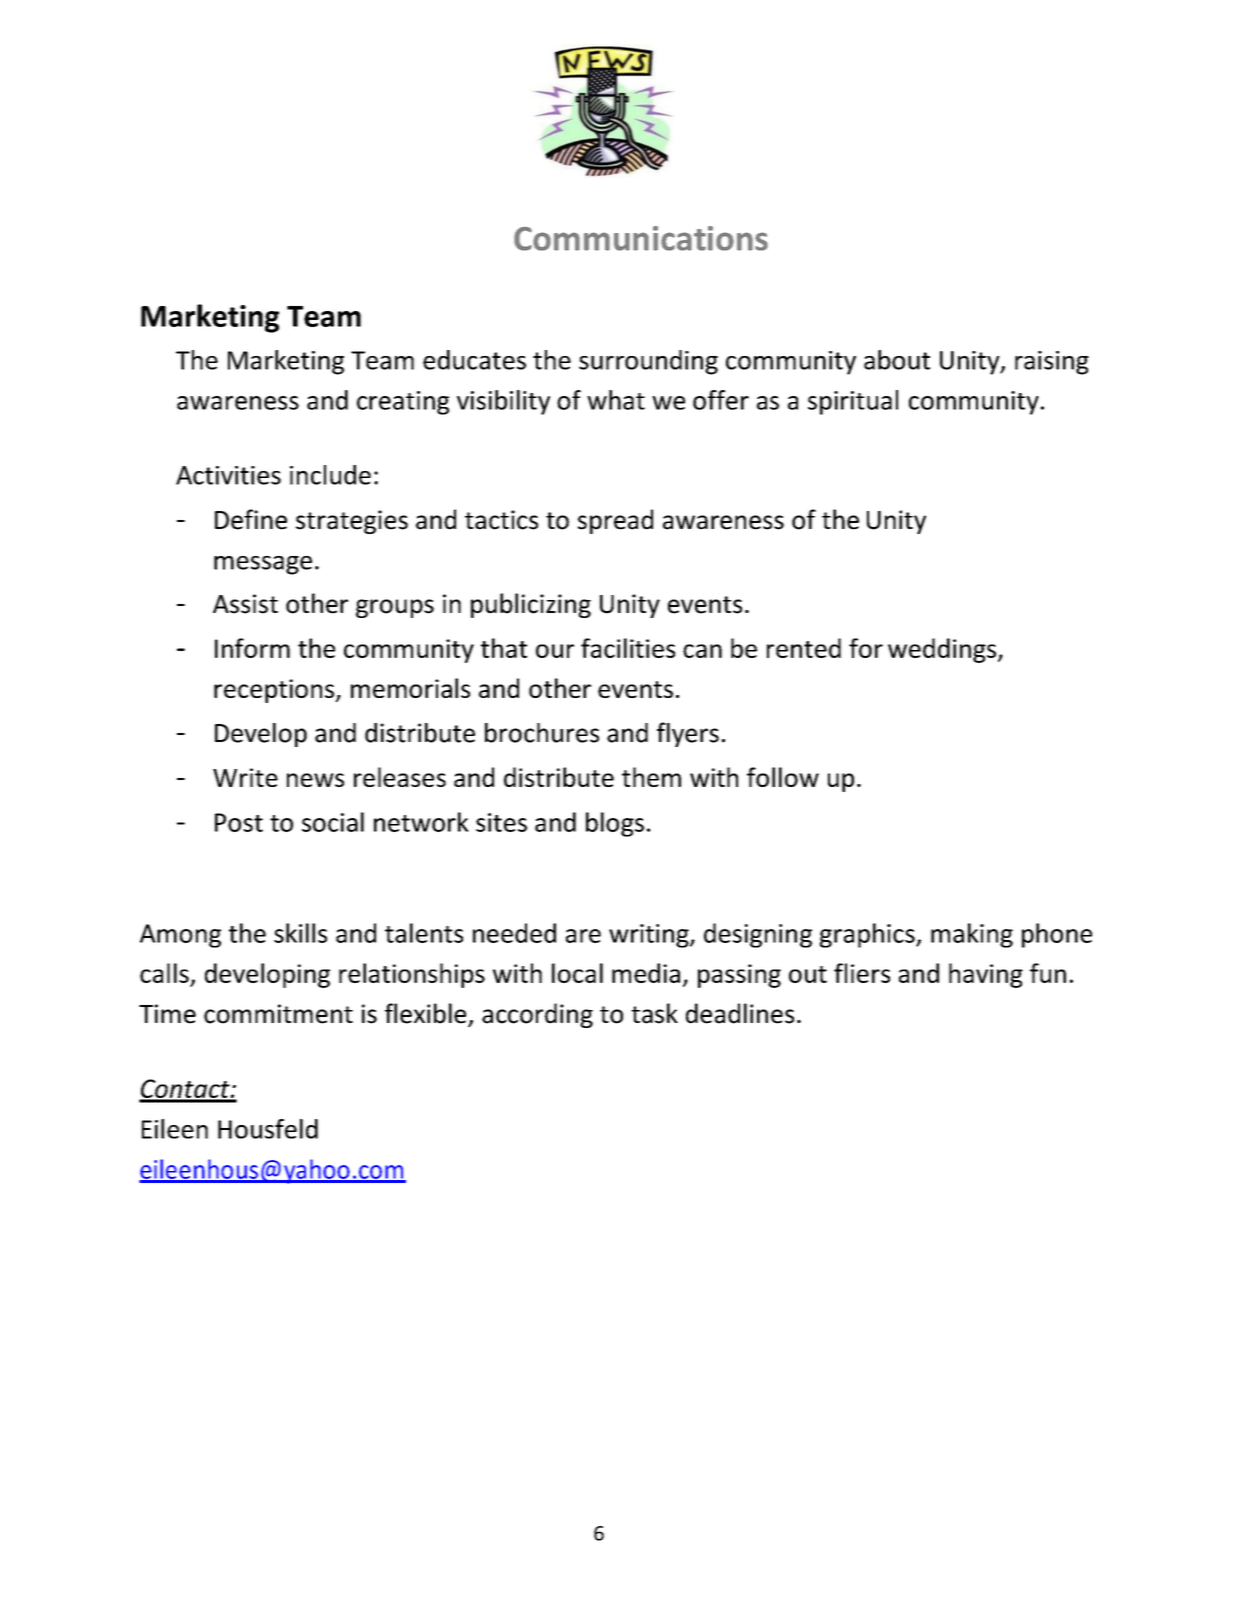 The image size is (1245, 1611). What do you see at coordinates (263, 565) in the screenshot?
I see `message` at bounding box center [263, 565].
